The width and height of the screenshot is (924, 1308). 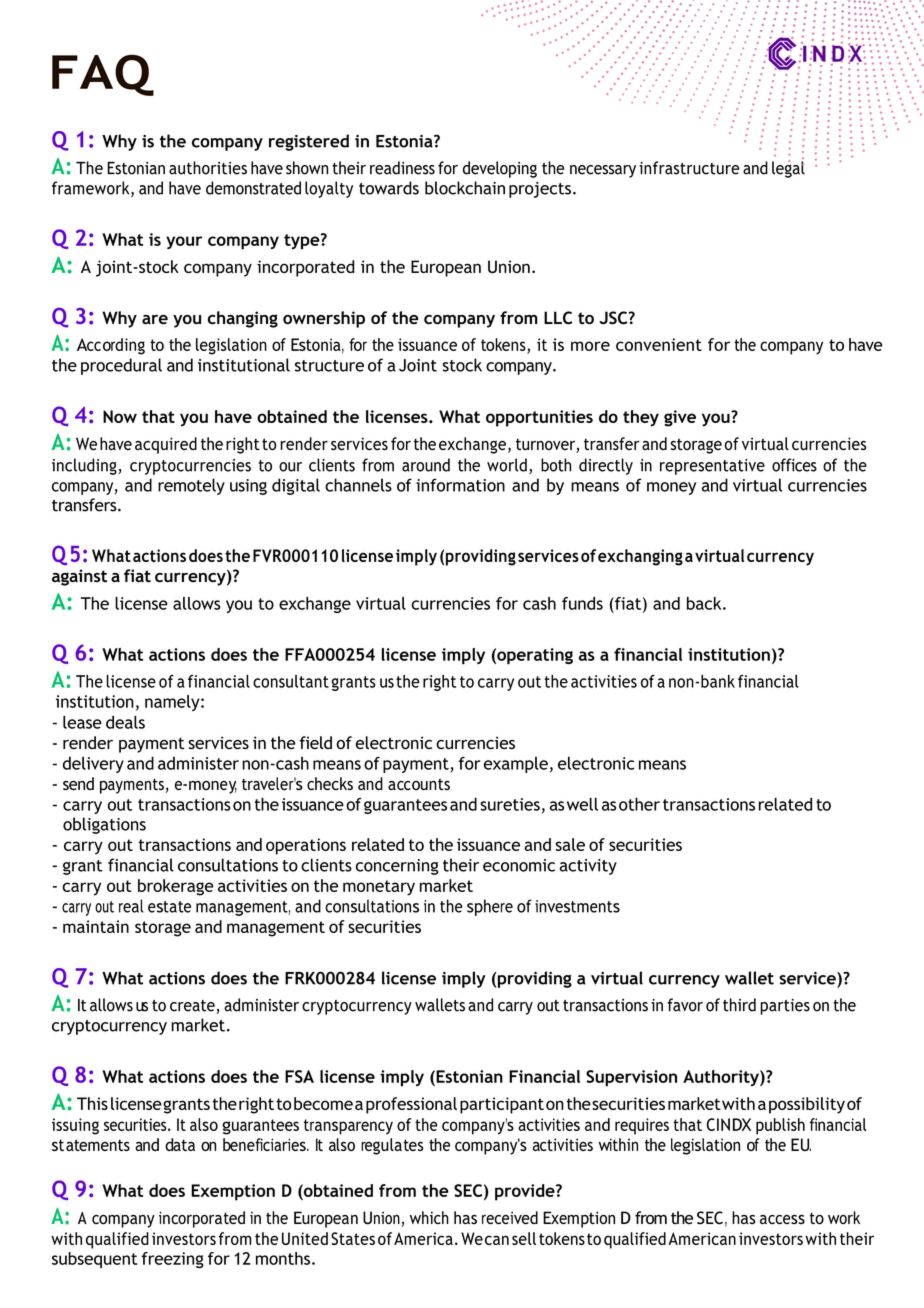 What do you see at coordinates (402, 168) in the screenshot?
I see `readiness` at bounding box center [402, 168].
